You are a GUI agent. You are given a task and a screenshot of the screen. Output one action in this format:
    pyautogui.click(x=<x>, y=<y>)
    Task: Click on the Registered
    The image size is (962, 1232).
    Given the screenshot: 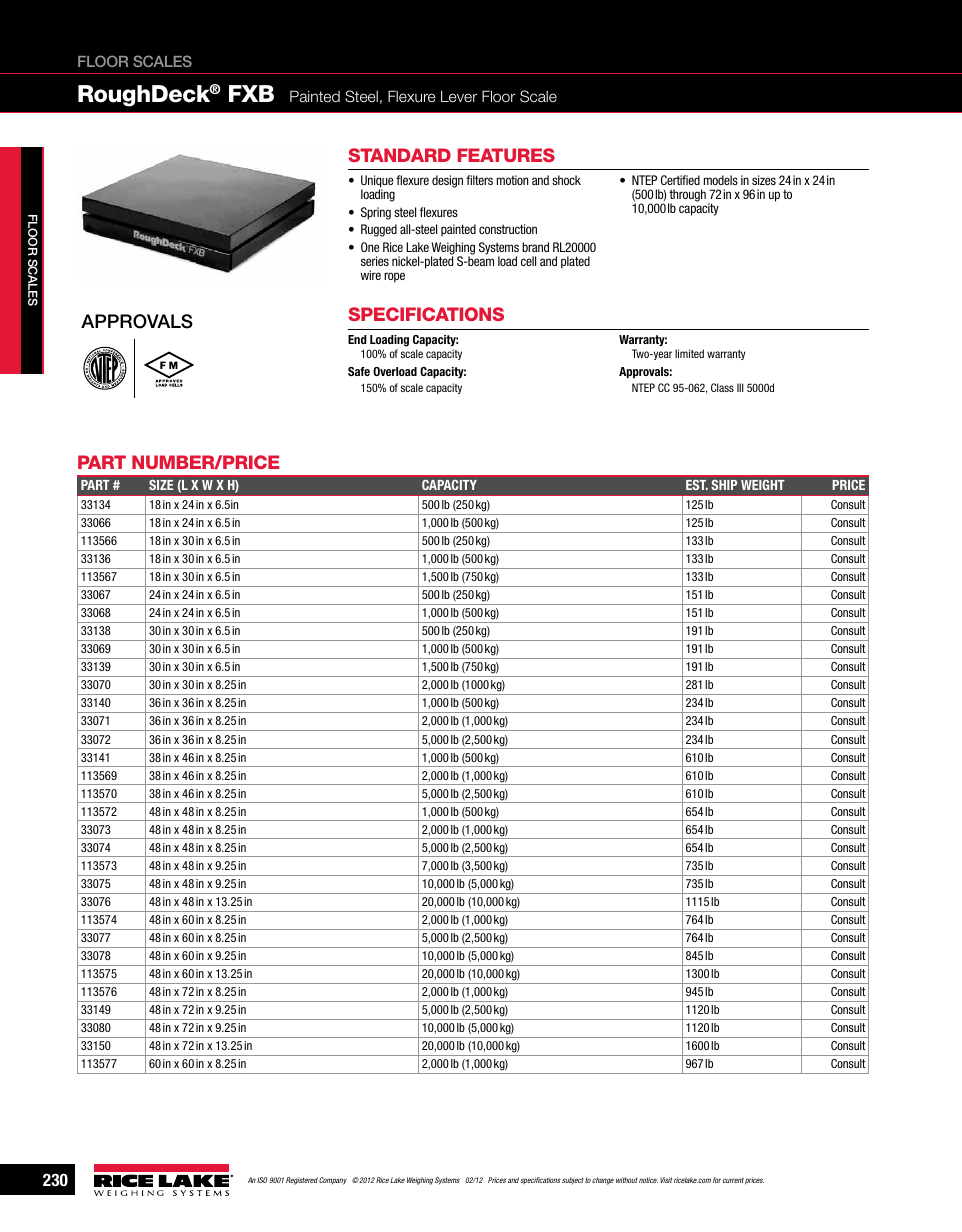 What is the action you would take?
    pyautogui.click(x=302, y=1181)
